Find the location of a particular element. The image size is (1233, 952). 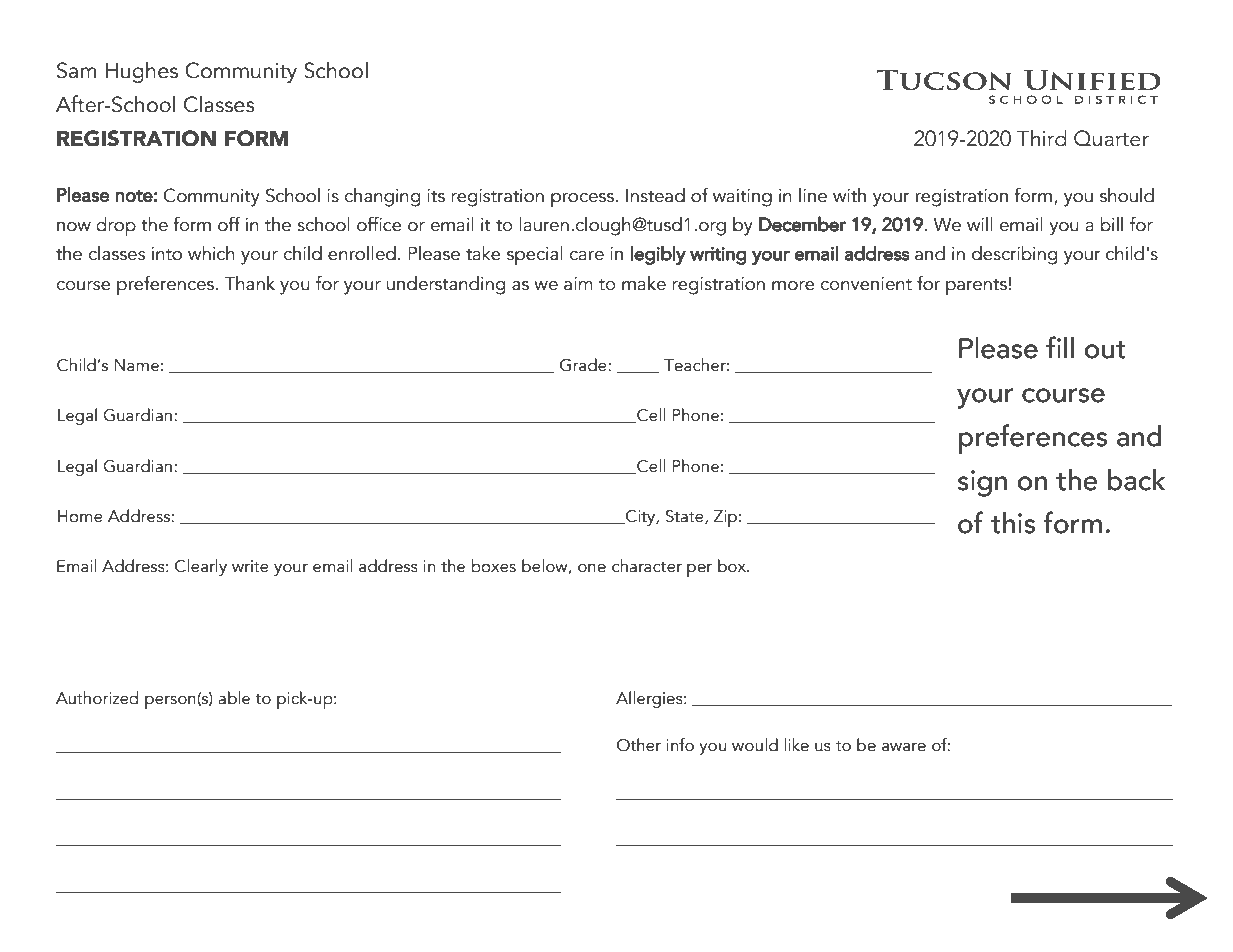

character is located at coordinates (647, 566).
